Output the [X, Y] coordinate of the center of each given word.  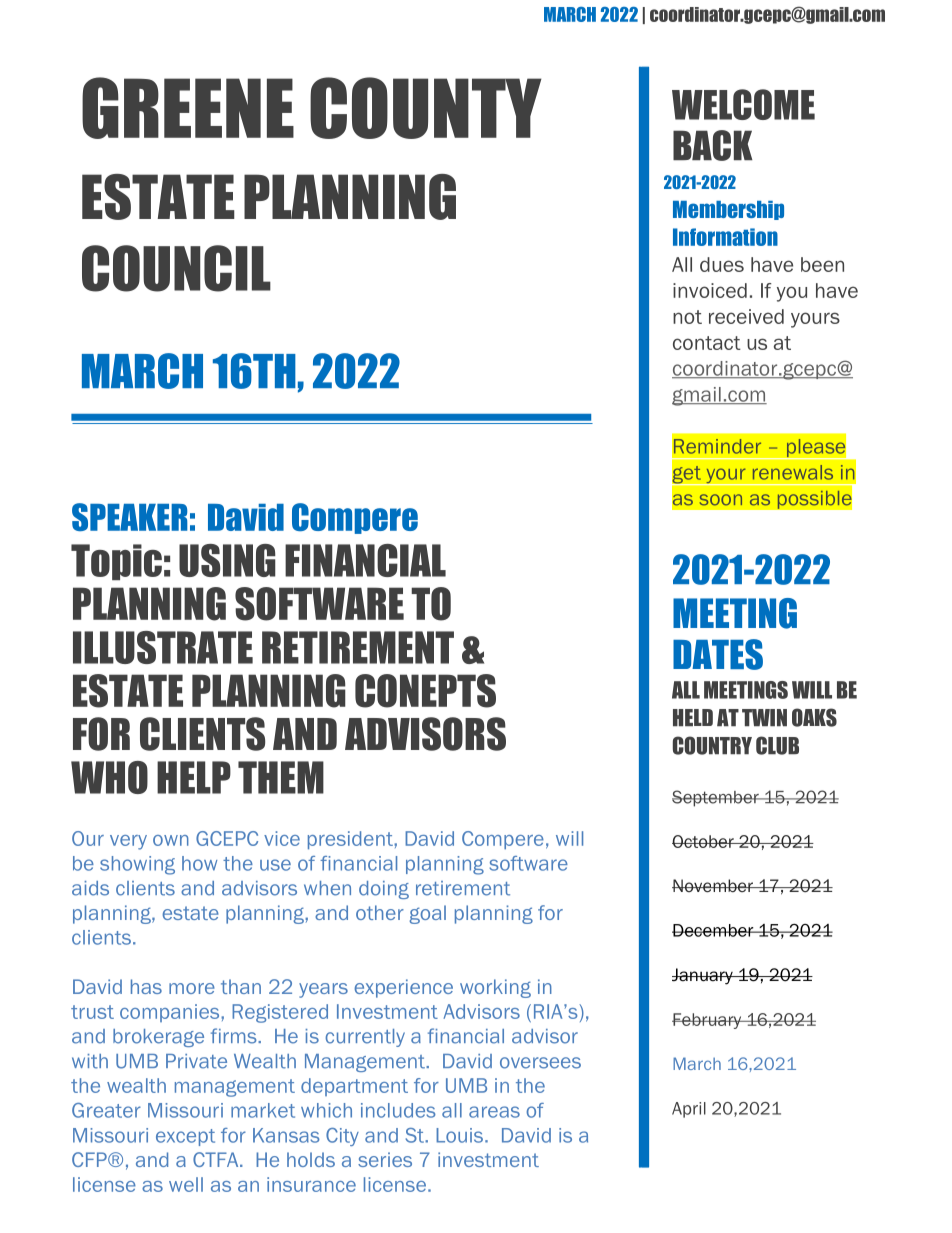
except [185, 1137]
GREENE [188, 108]
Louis [461, 1135]
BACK [713, 145]
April [689, 1110]
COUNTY [426, 108]
